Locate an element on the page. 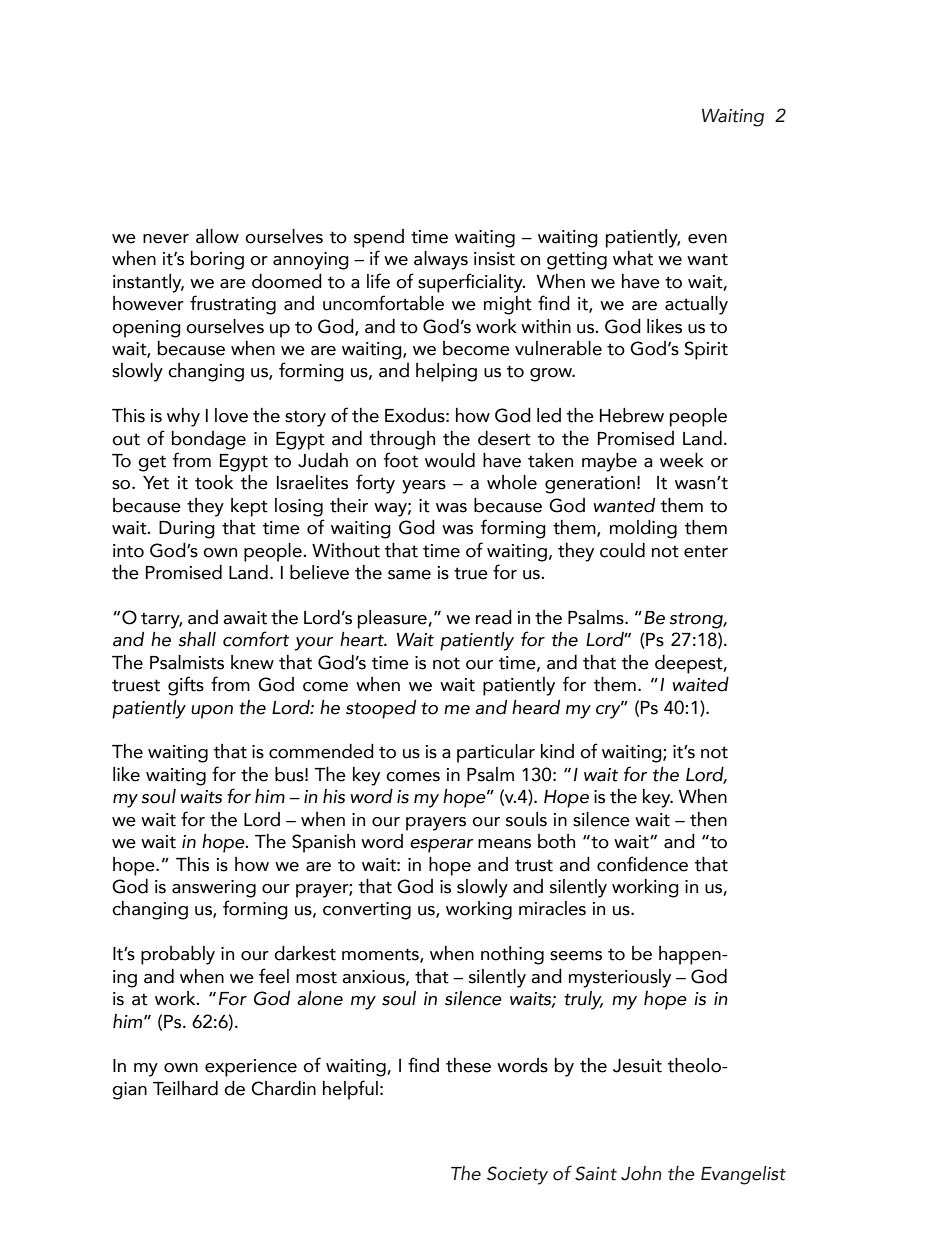  years is located at coordinates (424, 487).
